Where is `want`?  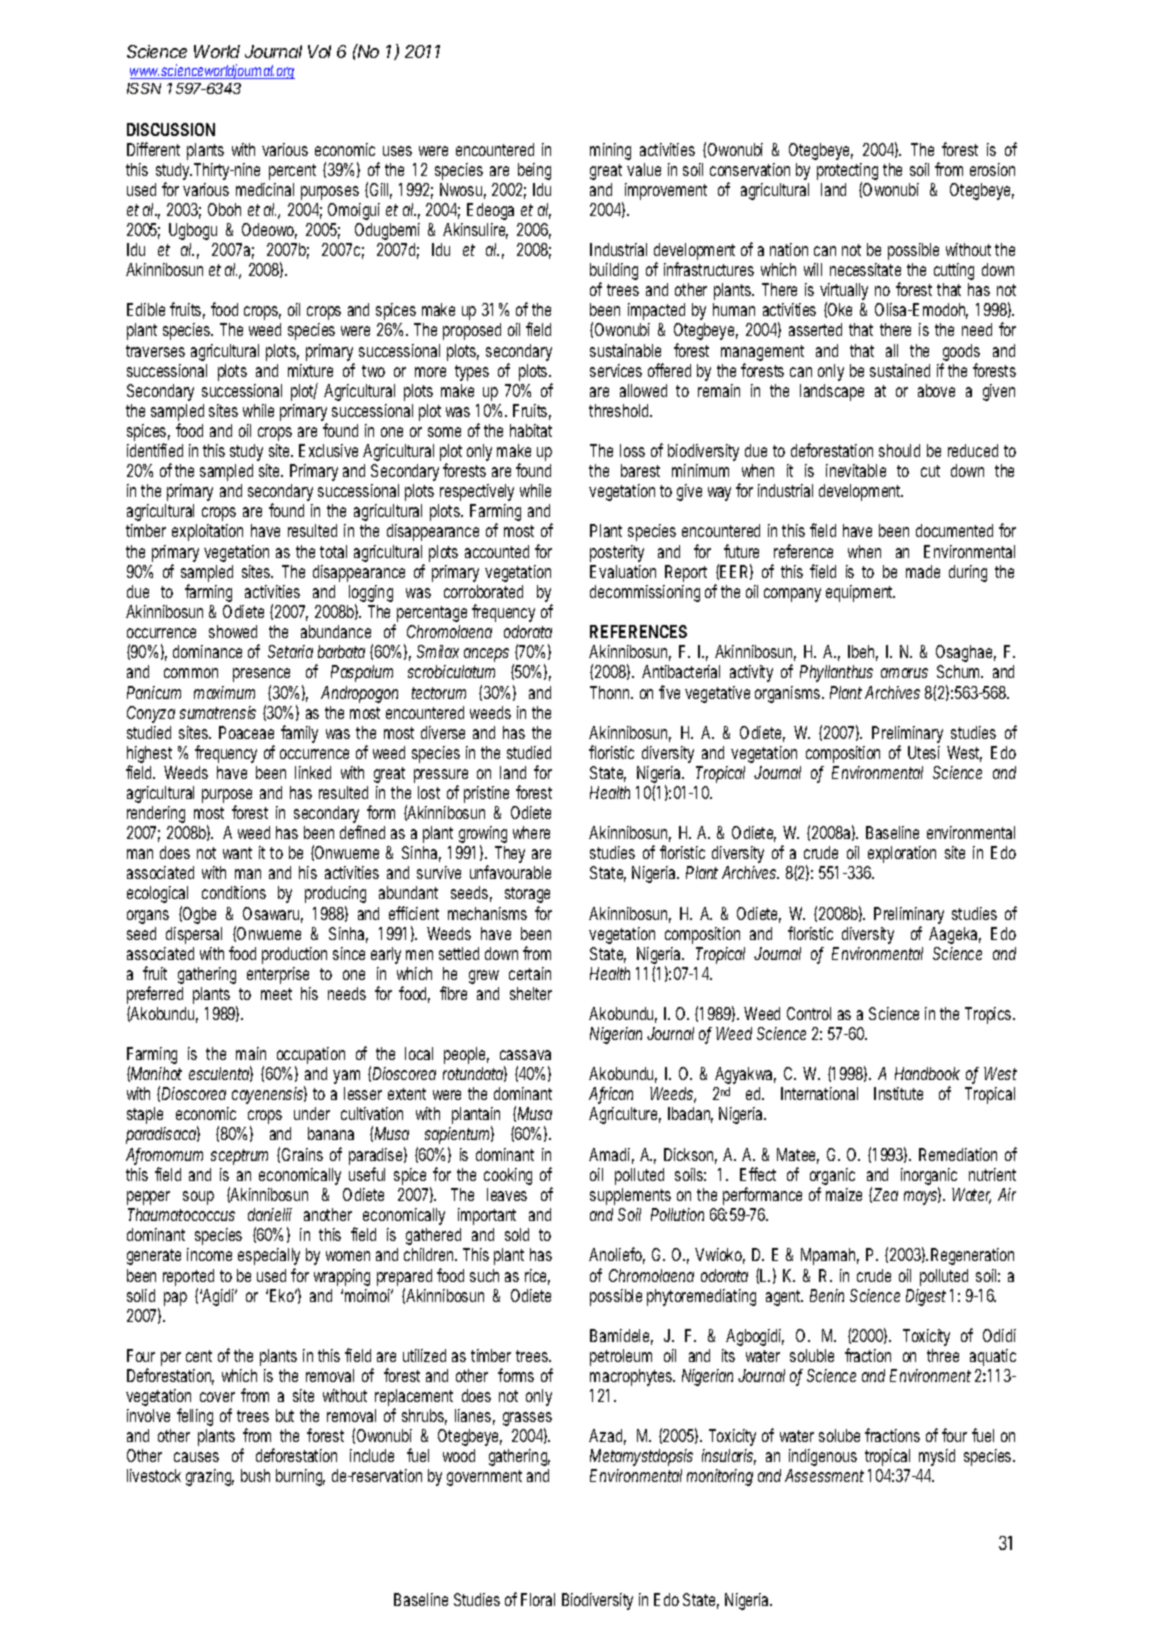 want is located at coordinates (237, 853).
